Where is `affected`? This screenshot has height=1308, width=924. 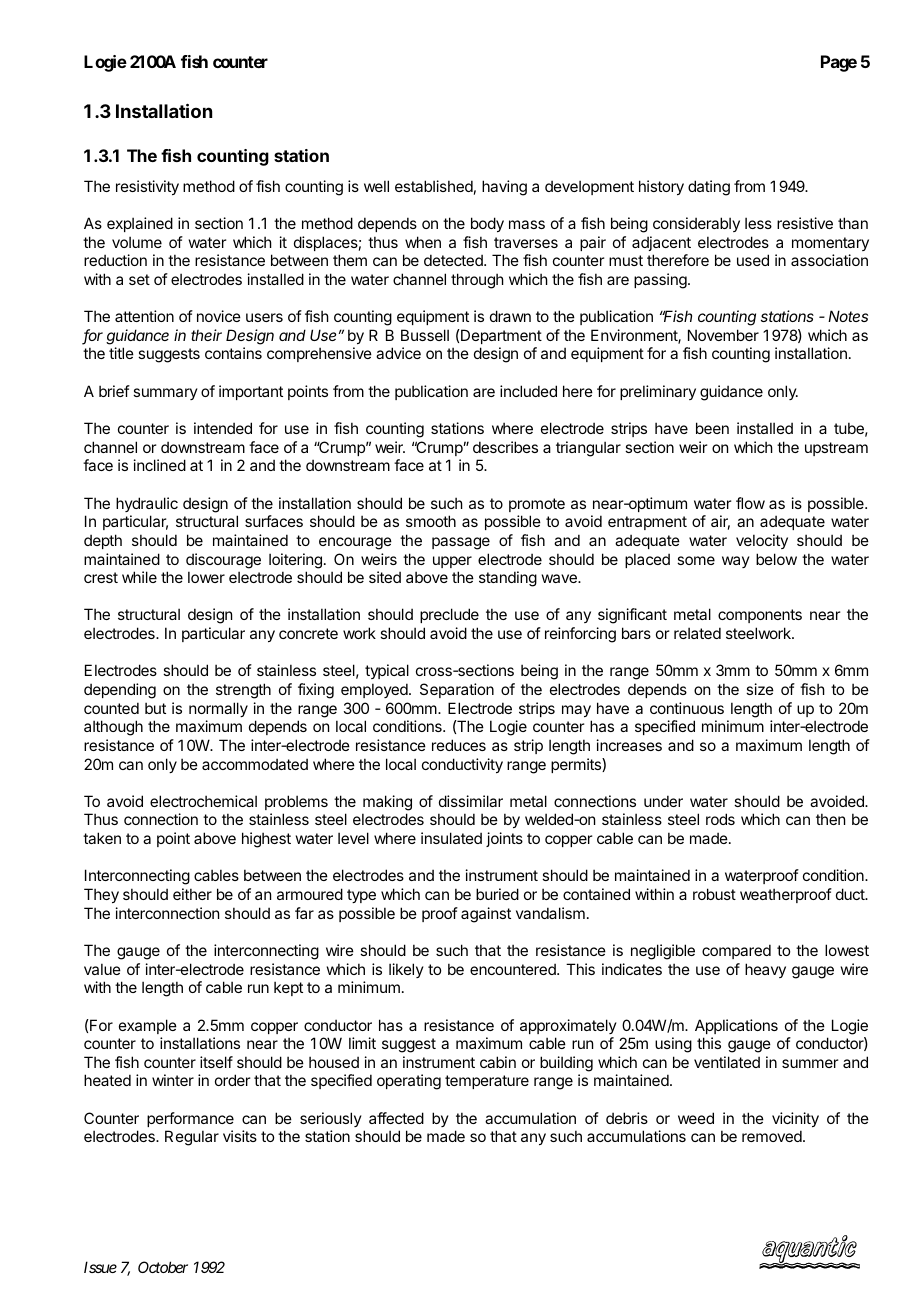 affected is located at coordinates (396, 1118).
